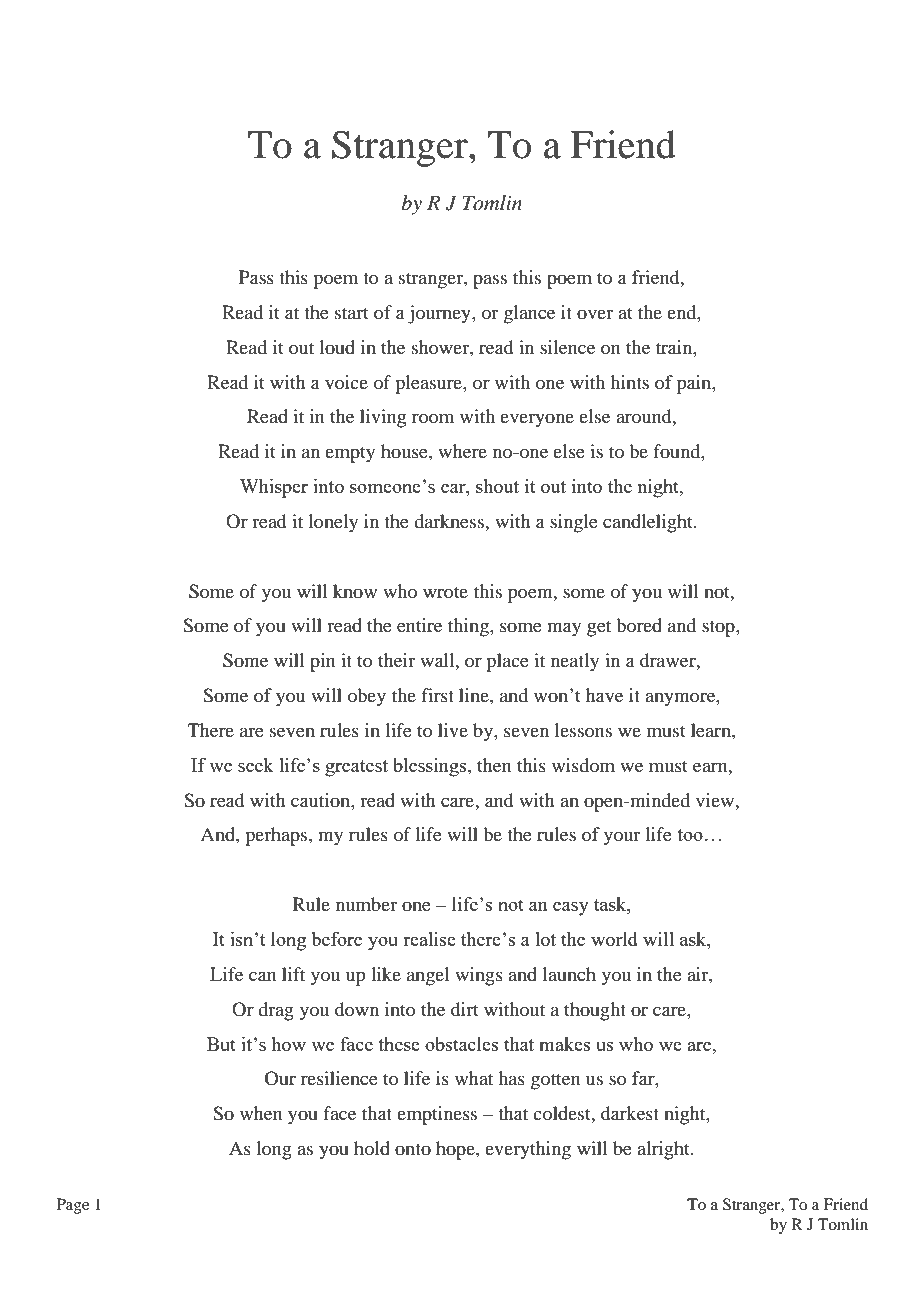  I want to click on But, so click(221, 1044).
